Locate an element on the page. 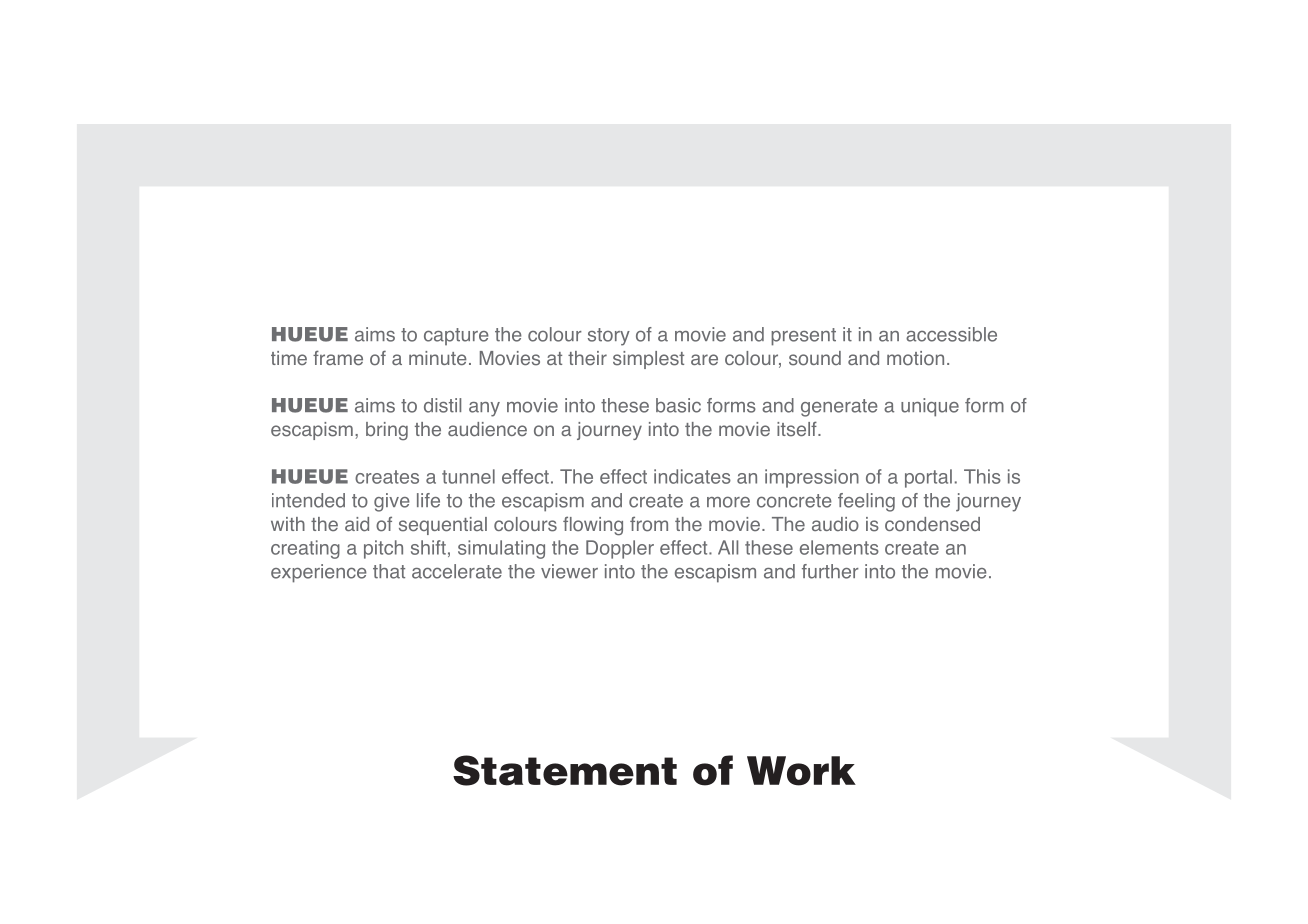 The width and height of the document is (1308, 924). bring is located at coordinates (387, 431).
